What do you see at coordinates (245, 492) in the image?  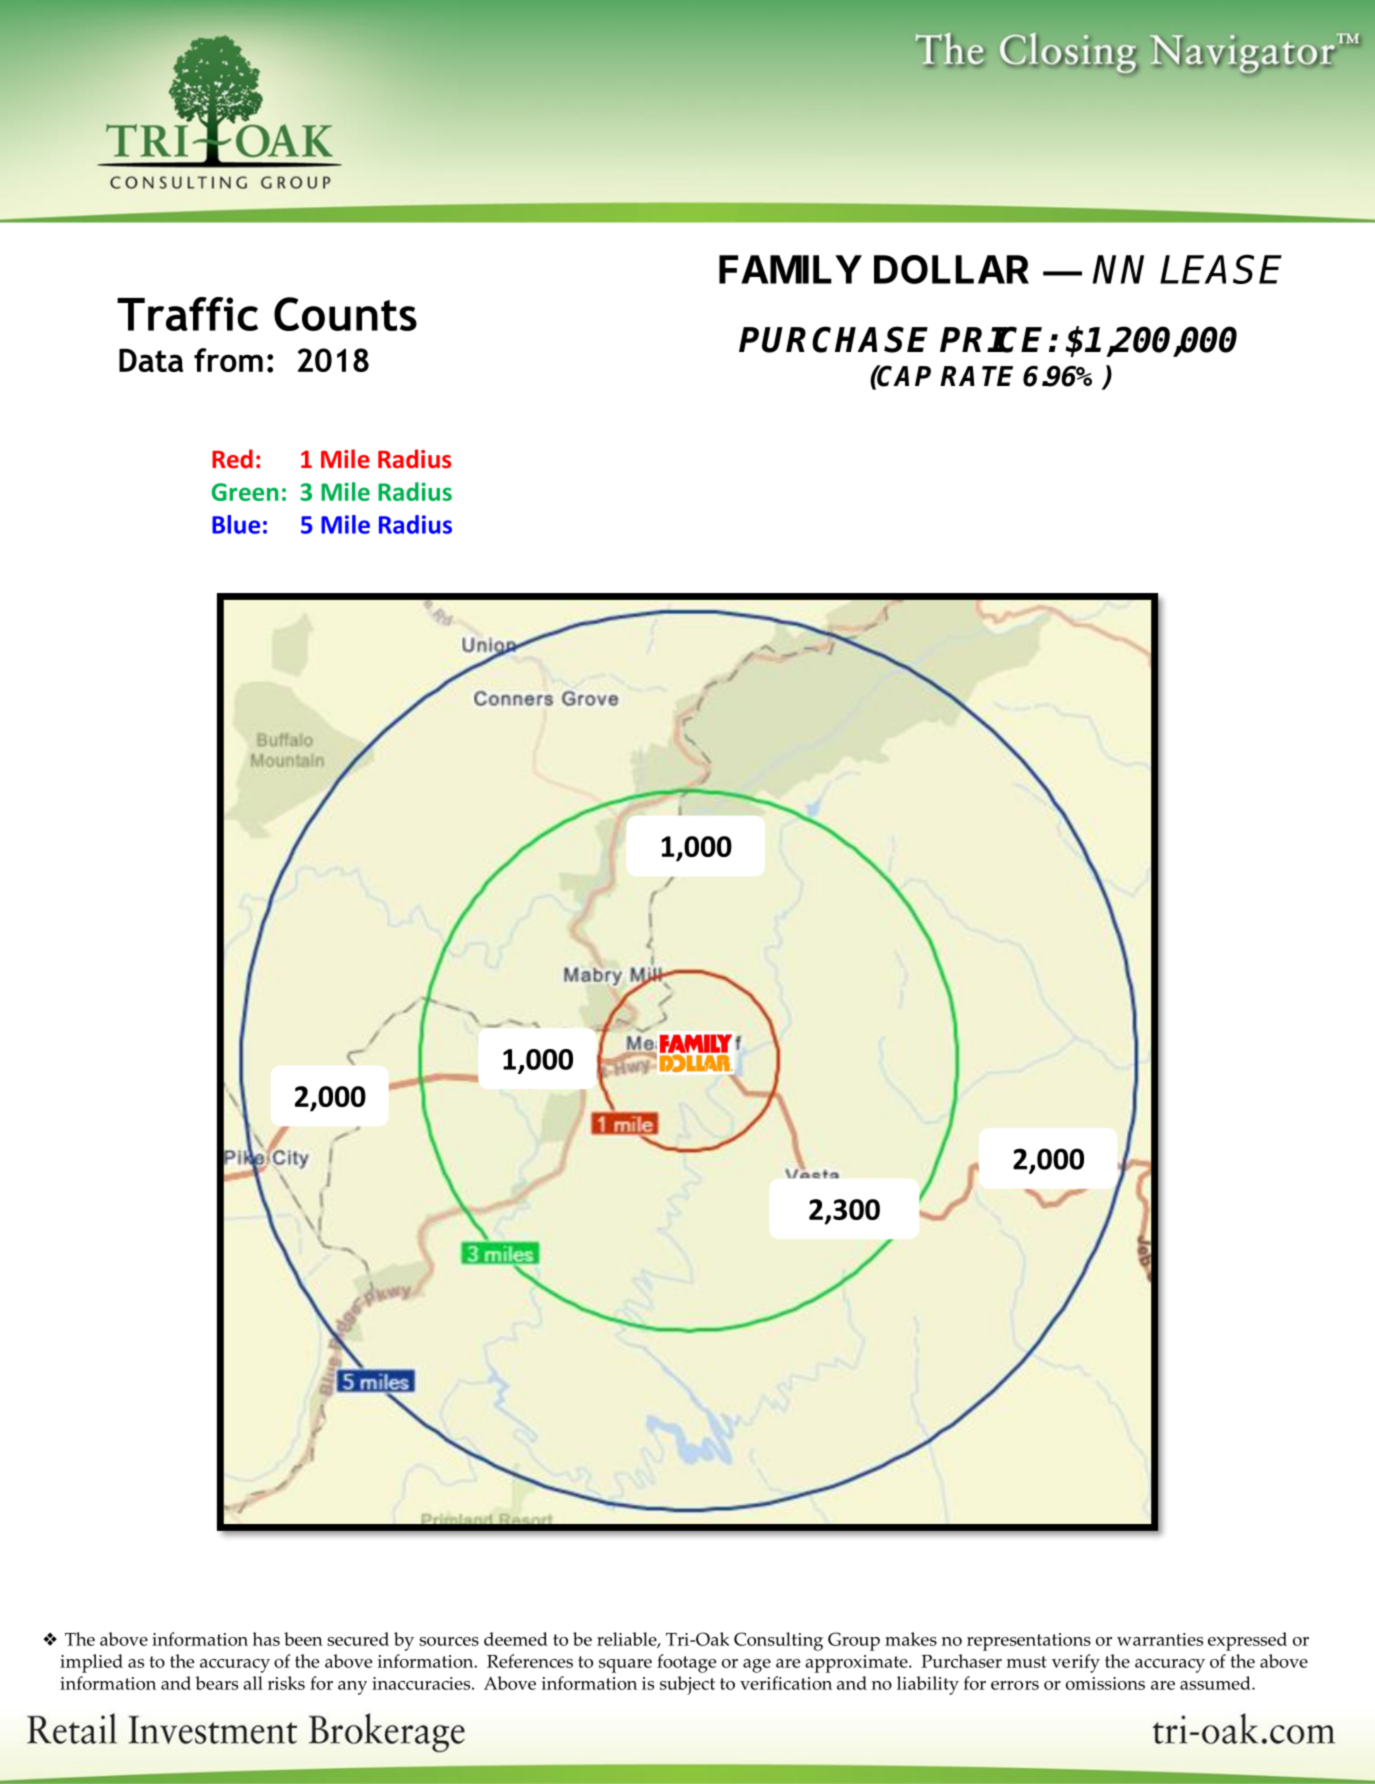 I see `Green` at bounding box center [245, 492].
